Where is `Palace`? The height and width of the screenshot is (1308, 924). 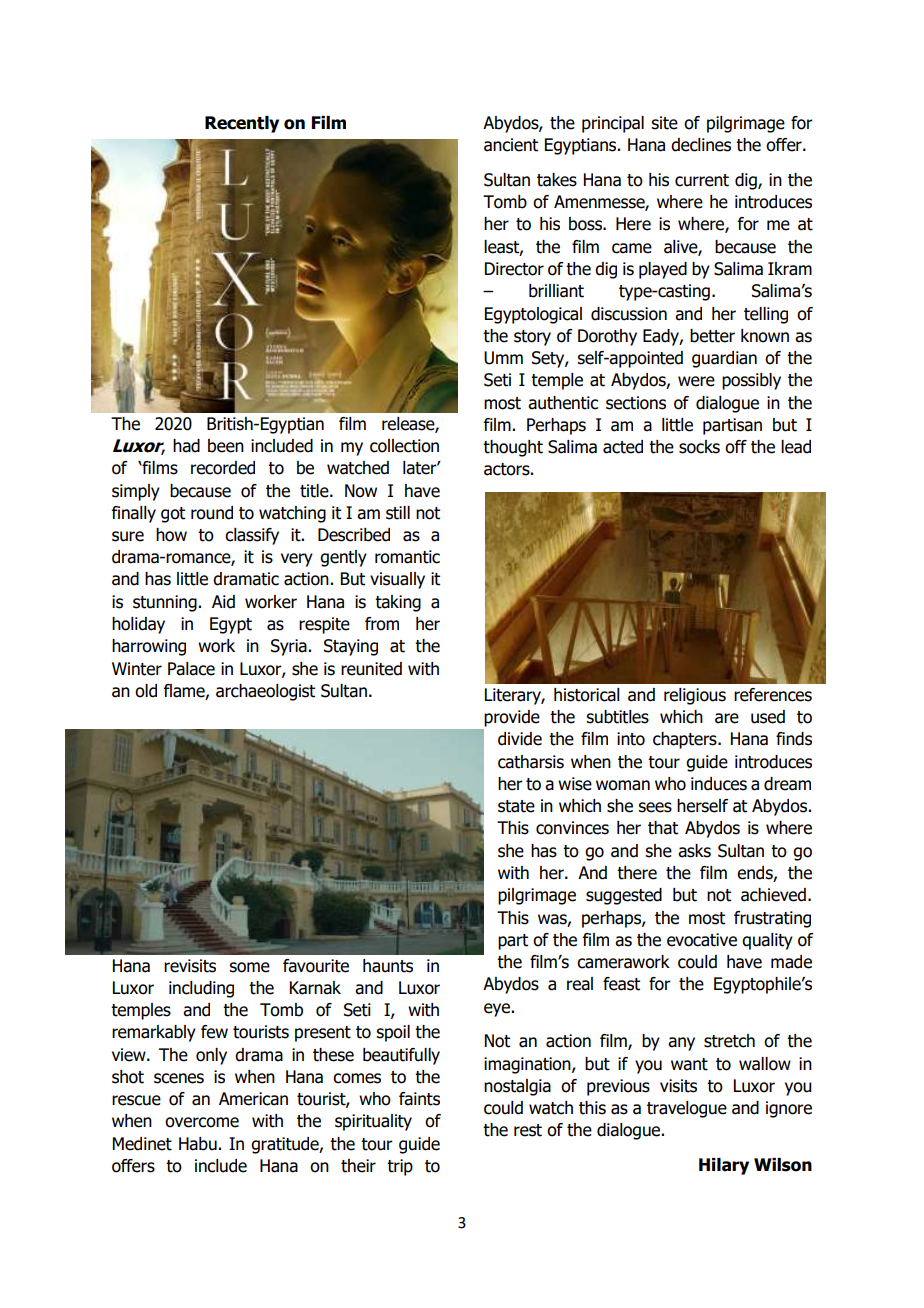 Palace is located at coordinates (191, 669).
